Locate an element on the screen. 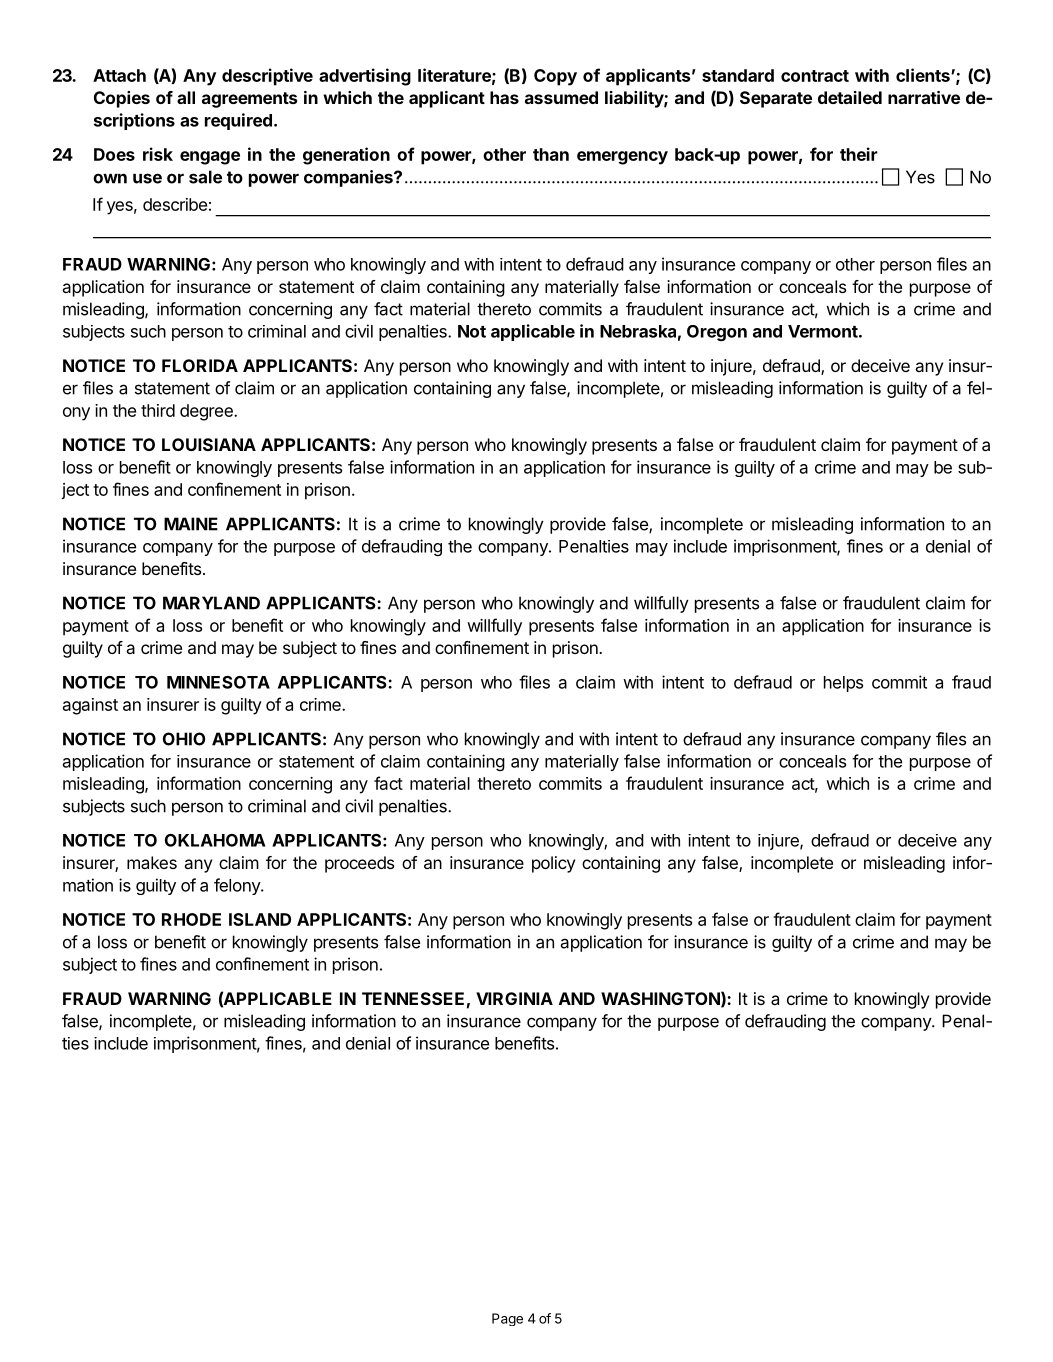  required is located at coordinates (238, 121).
